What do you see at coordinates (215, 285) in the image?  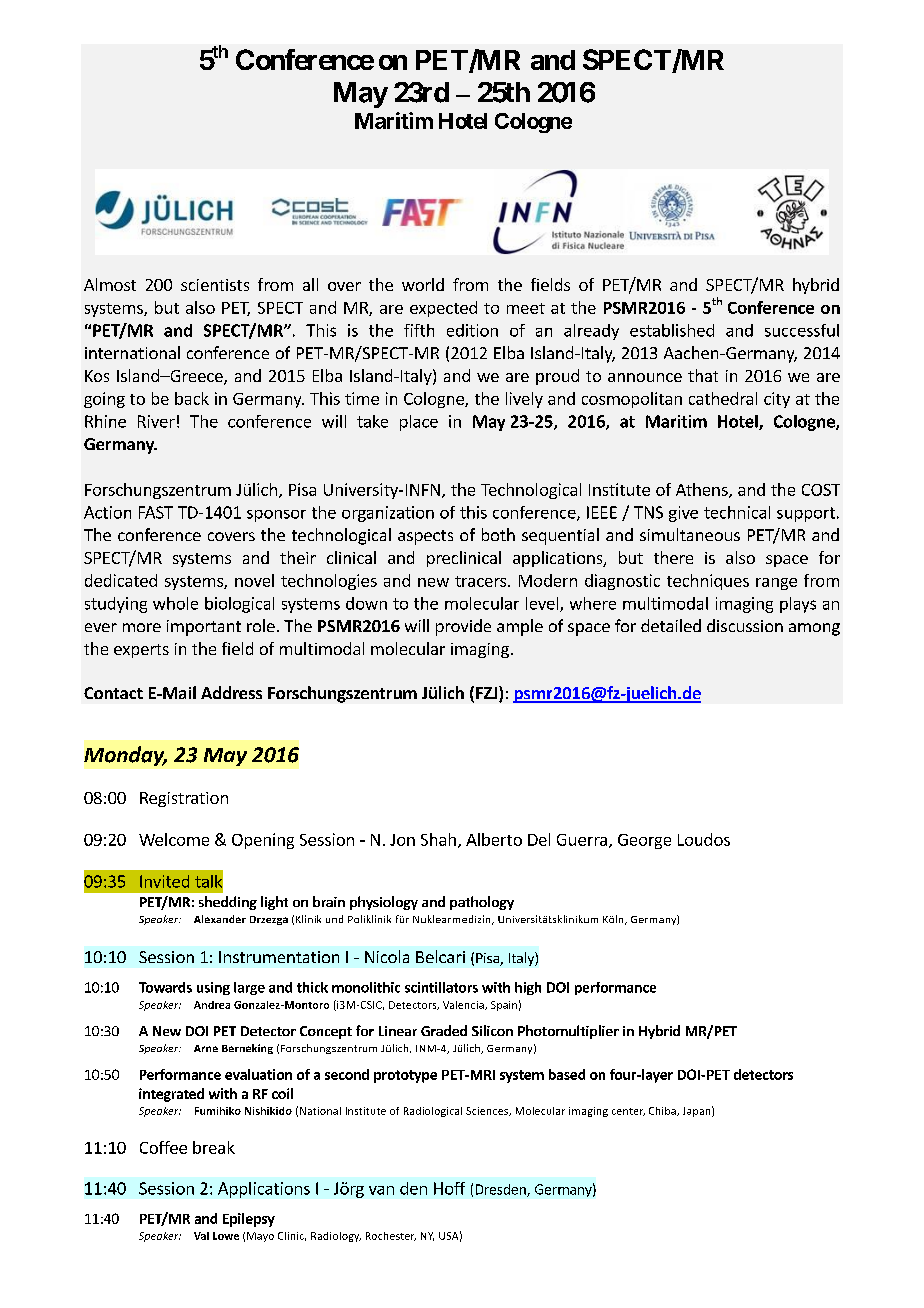 I see `scientists` at bounding box center [215, 285].
